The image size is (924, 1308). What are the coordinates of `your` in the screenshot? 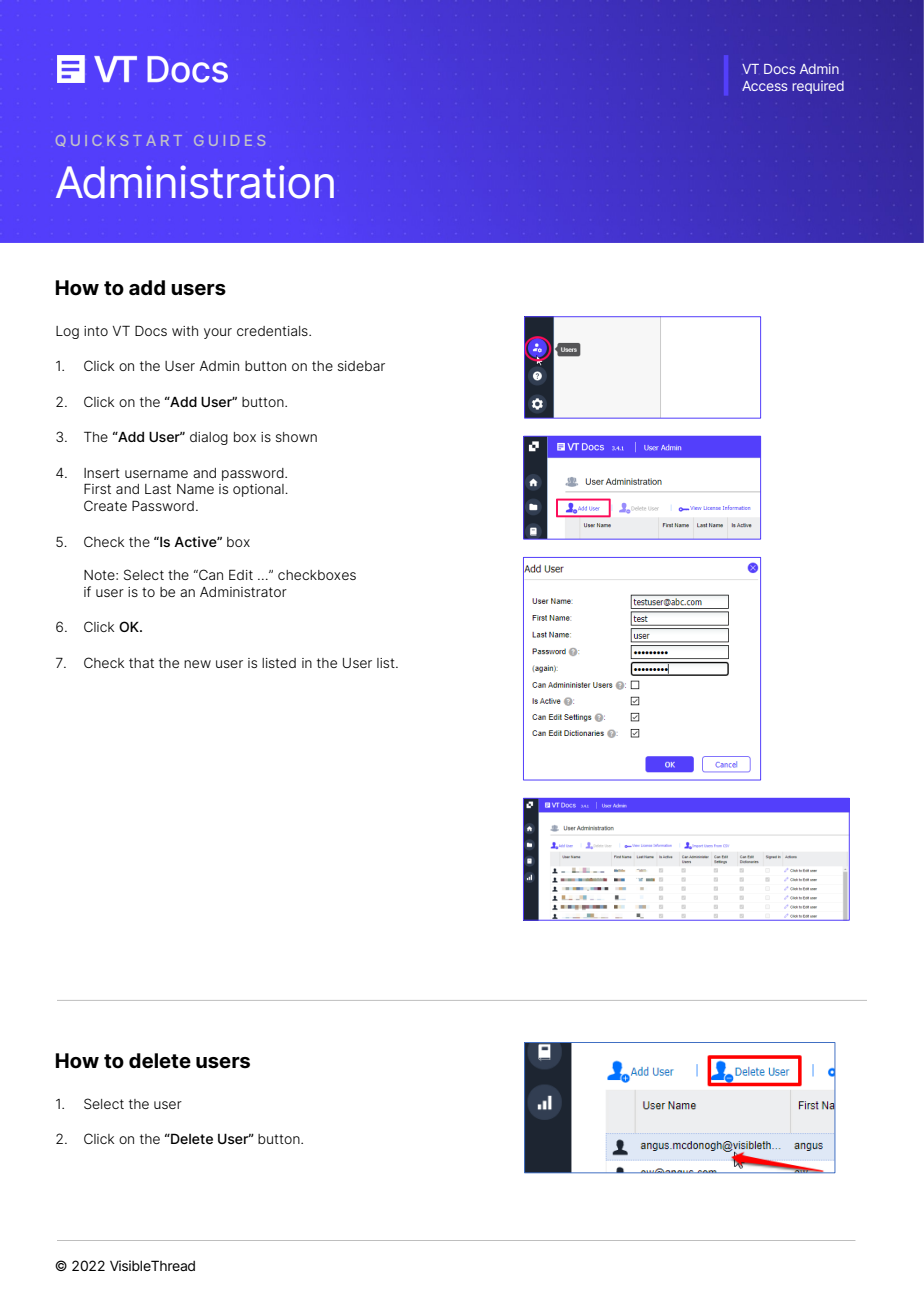 It's located at (218, 333).
